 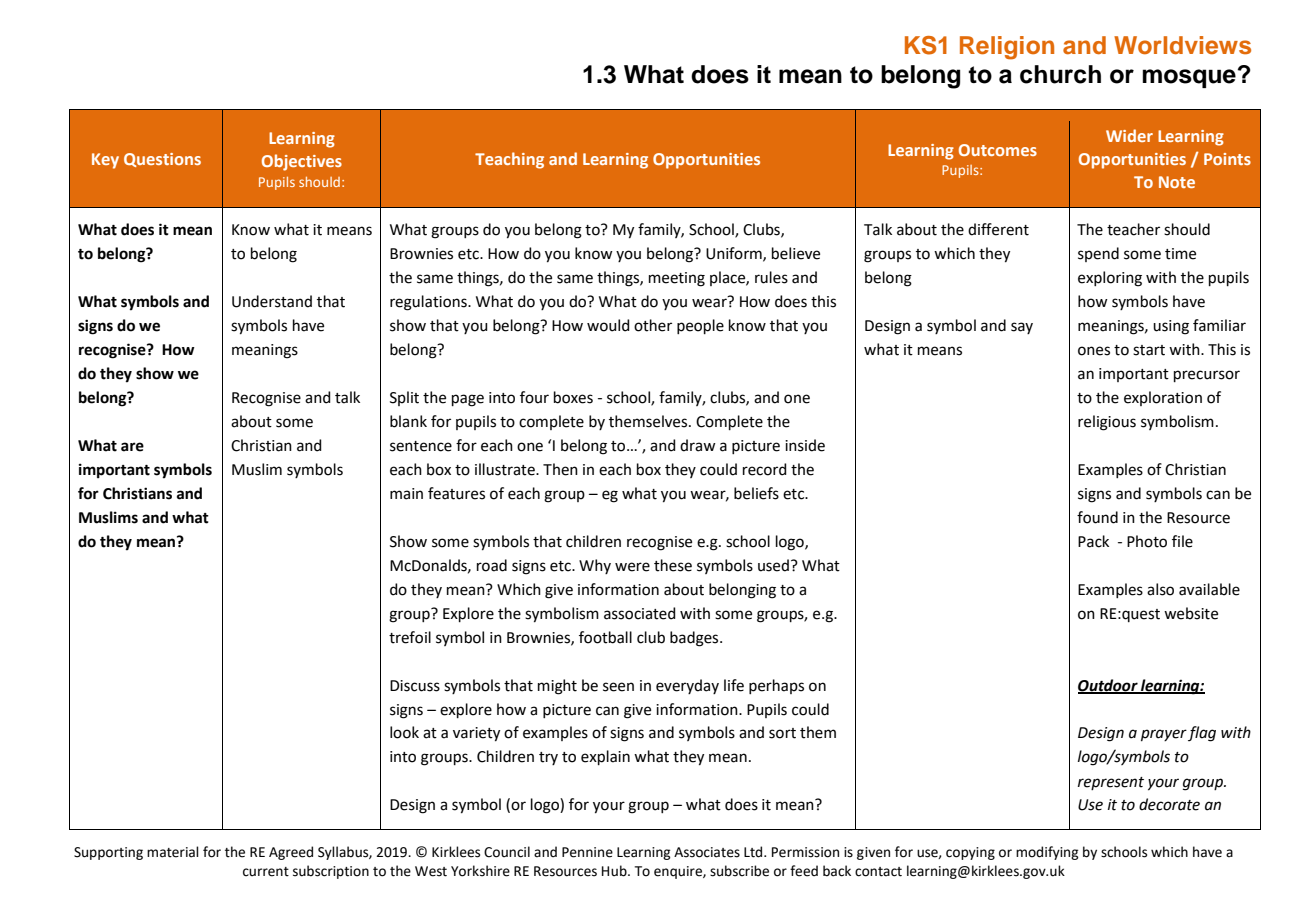 I want to click on Associates, so click(x=707, y=852).
